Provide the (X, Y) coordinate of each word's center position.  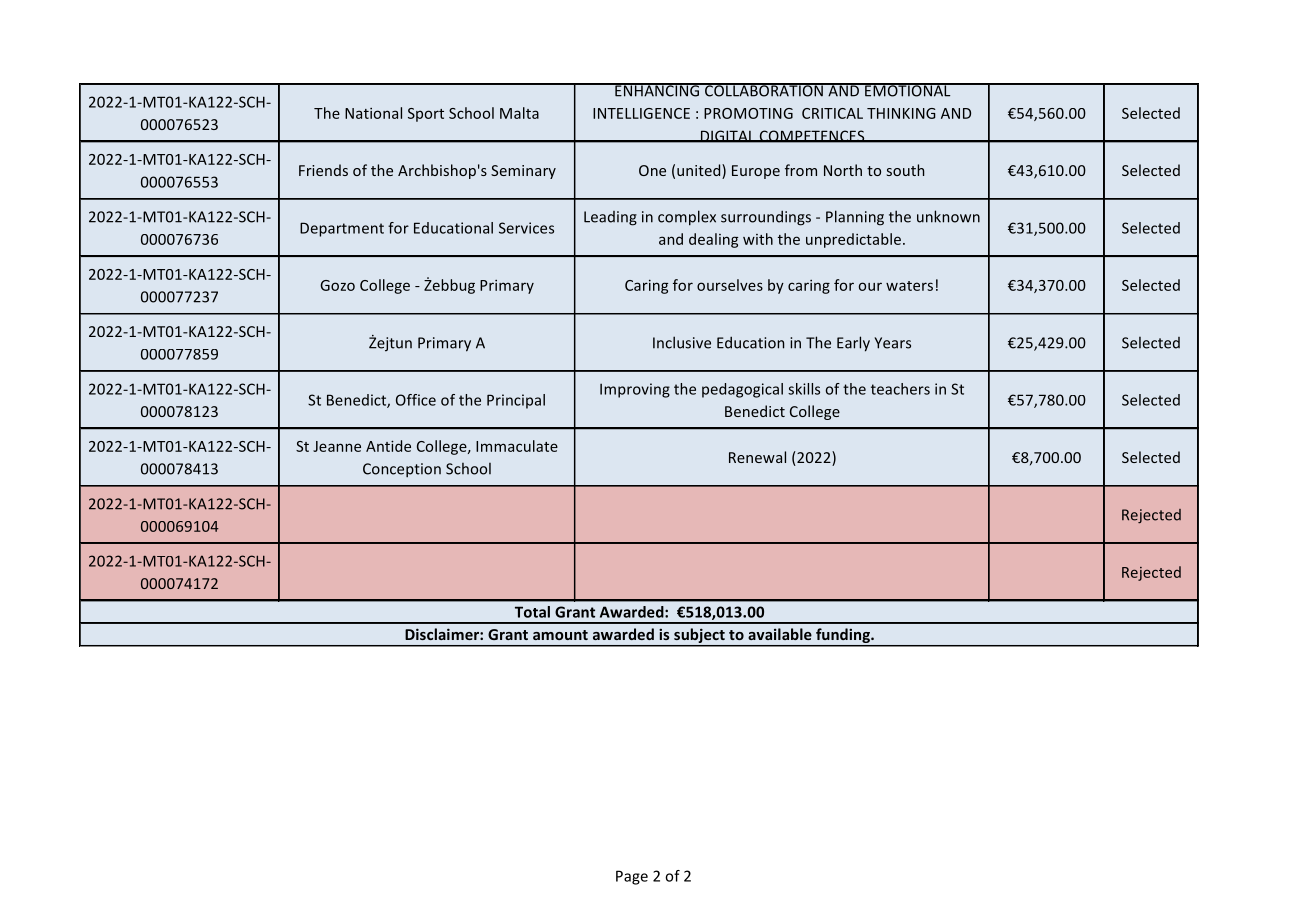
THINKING (901, 113)
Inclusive (682, 342)
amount (560, 635)
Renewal (757, 457)
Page (632, 877)
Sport (426, 115)
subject (699, 637)
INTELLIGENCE (641, 113)
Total (532, 612)
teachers (900, 389)
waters (909, 286)
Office (416, 400)
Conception (402, 470)
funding (843, 637)
